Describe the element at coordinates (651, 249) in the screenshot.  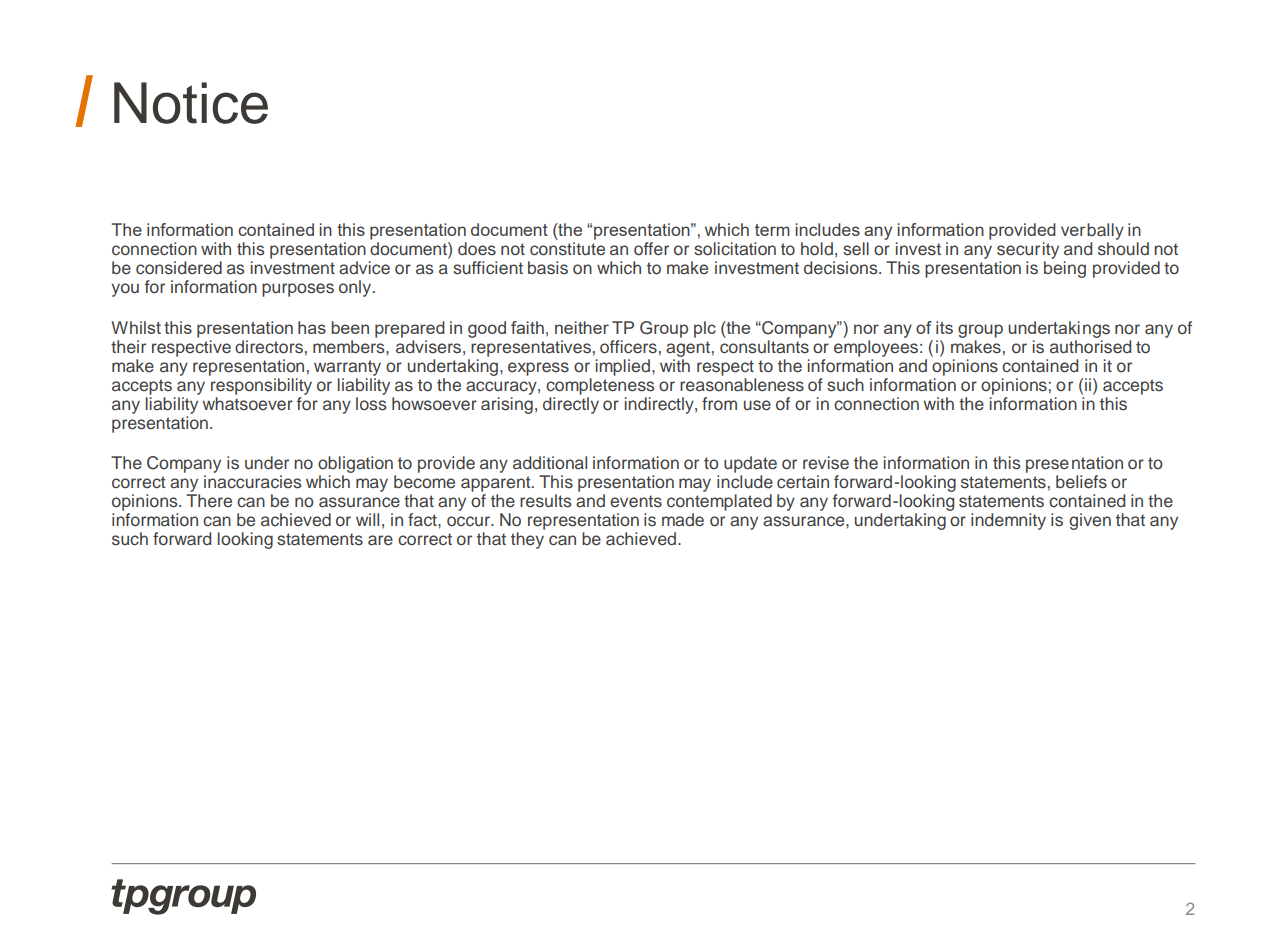
I see `offer` at that location.
